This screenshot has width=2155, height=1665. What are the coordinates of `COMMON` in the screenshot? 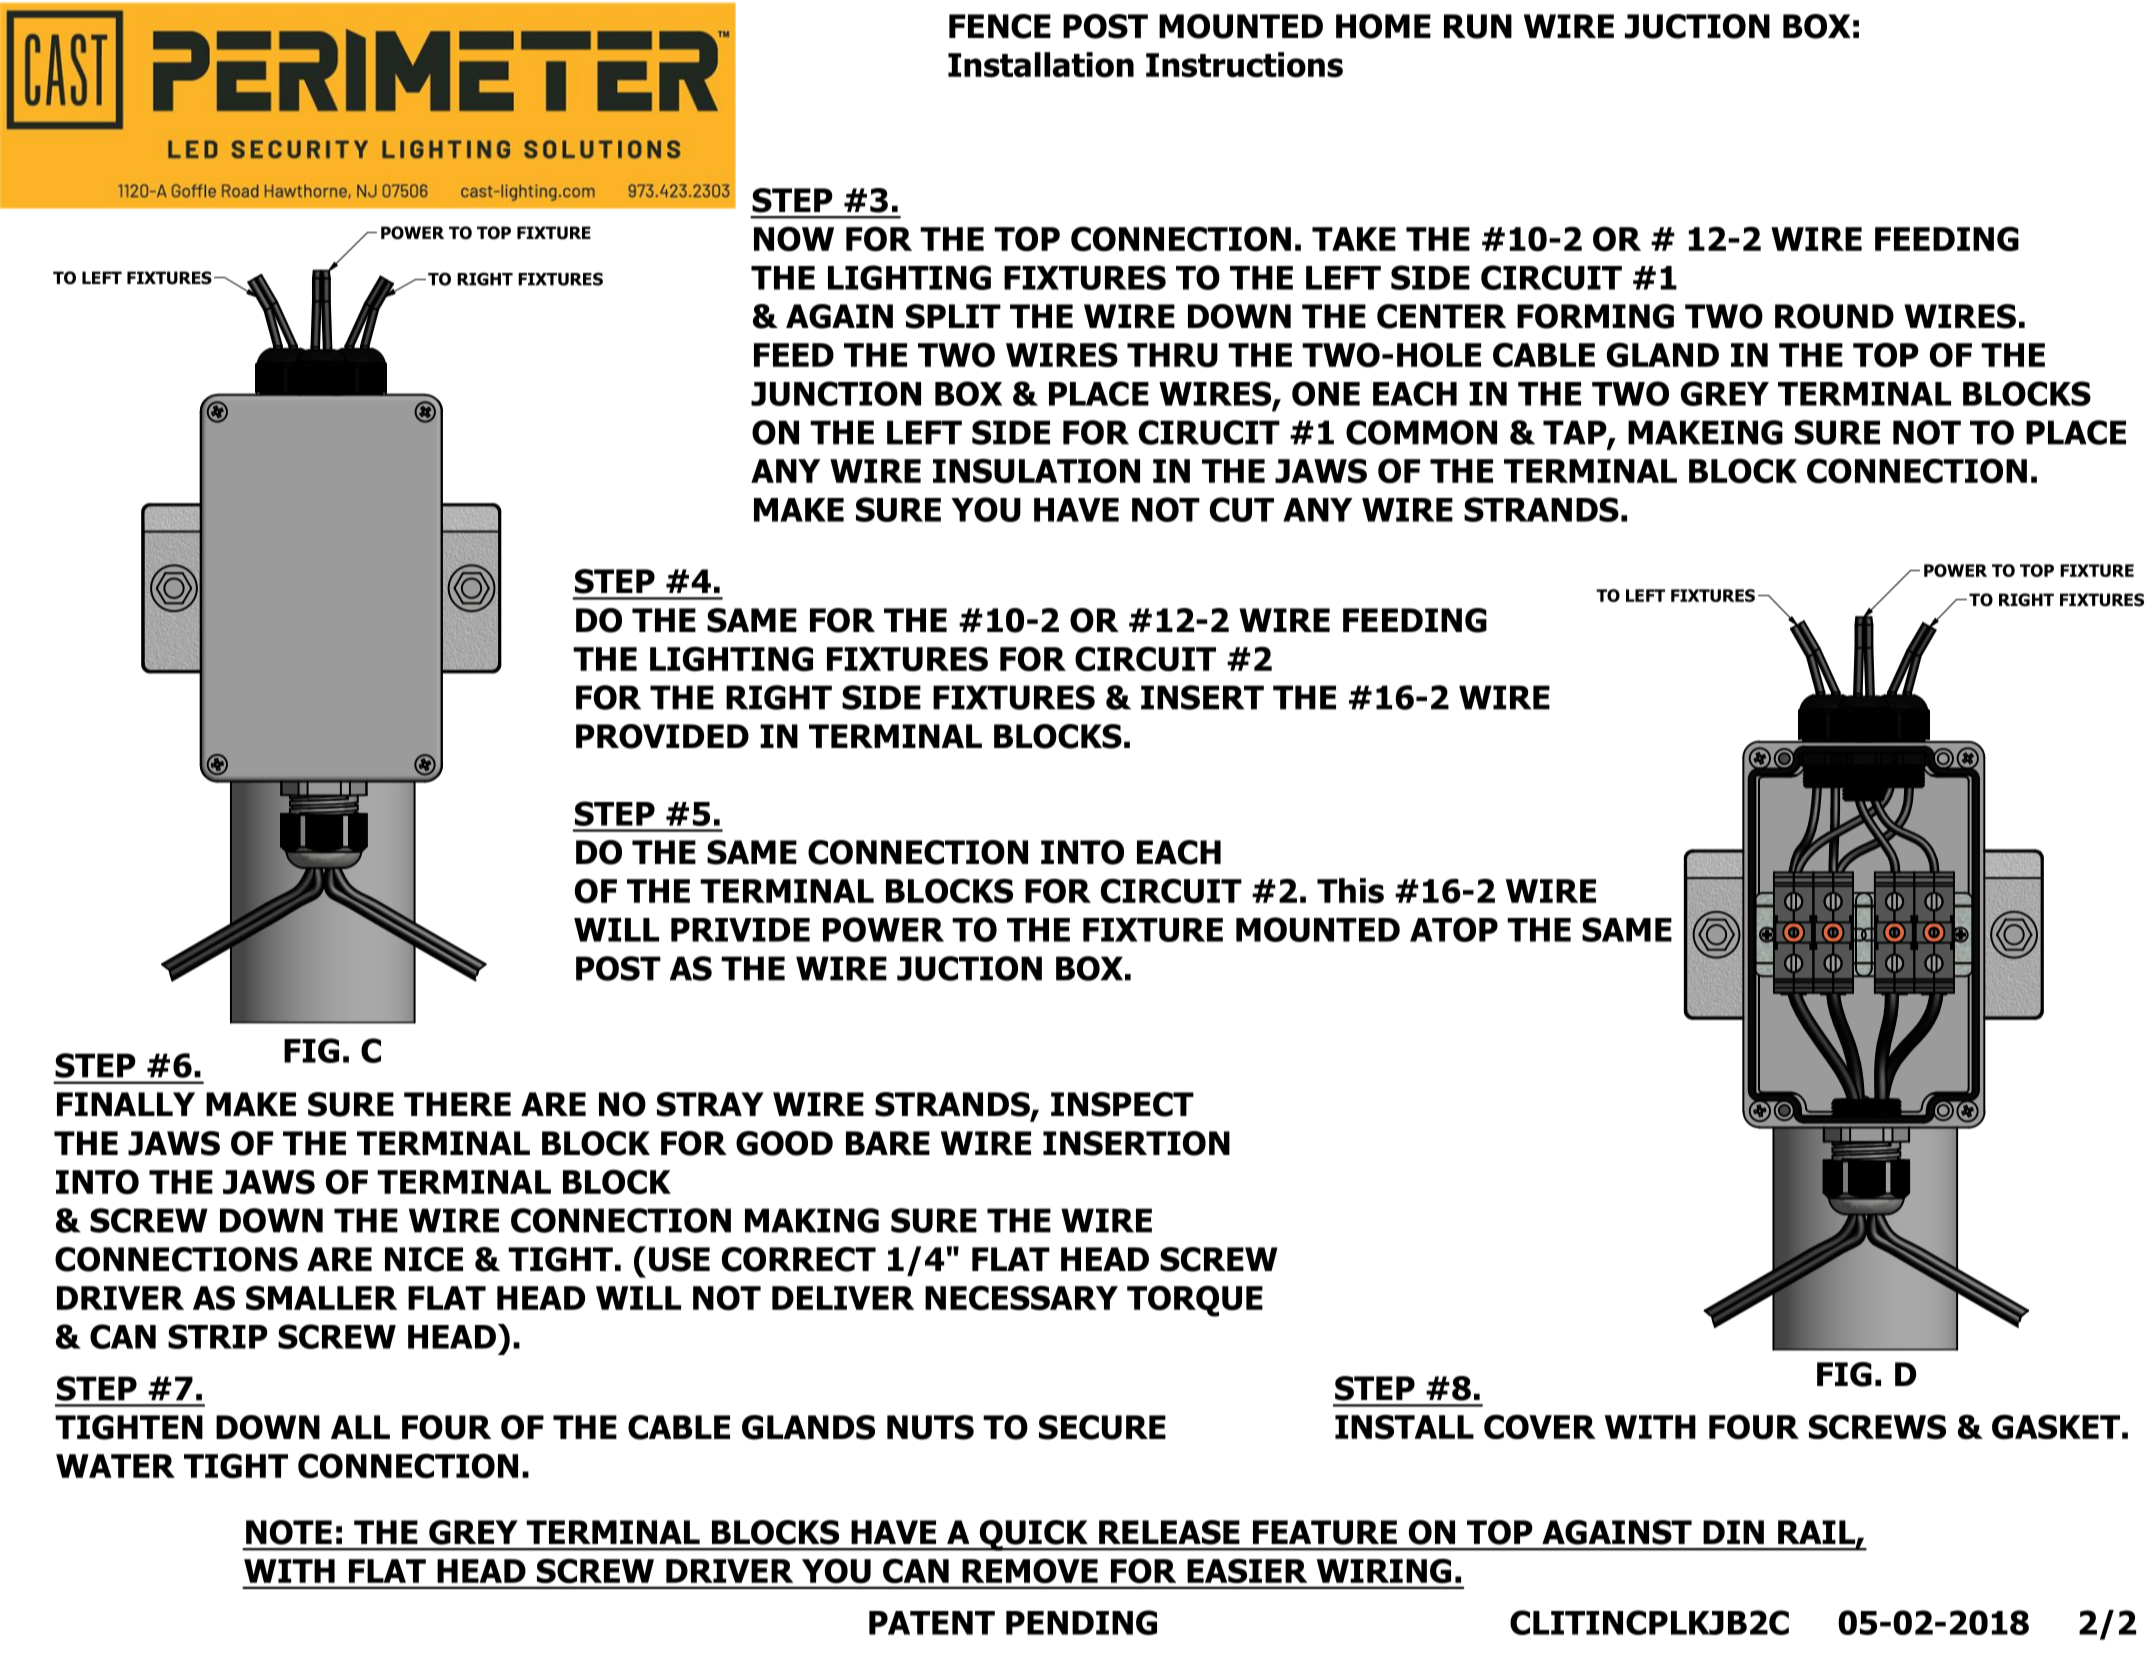 It's located at (1421, 432).
